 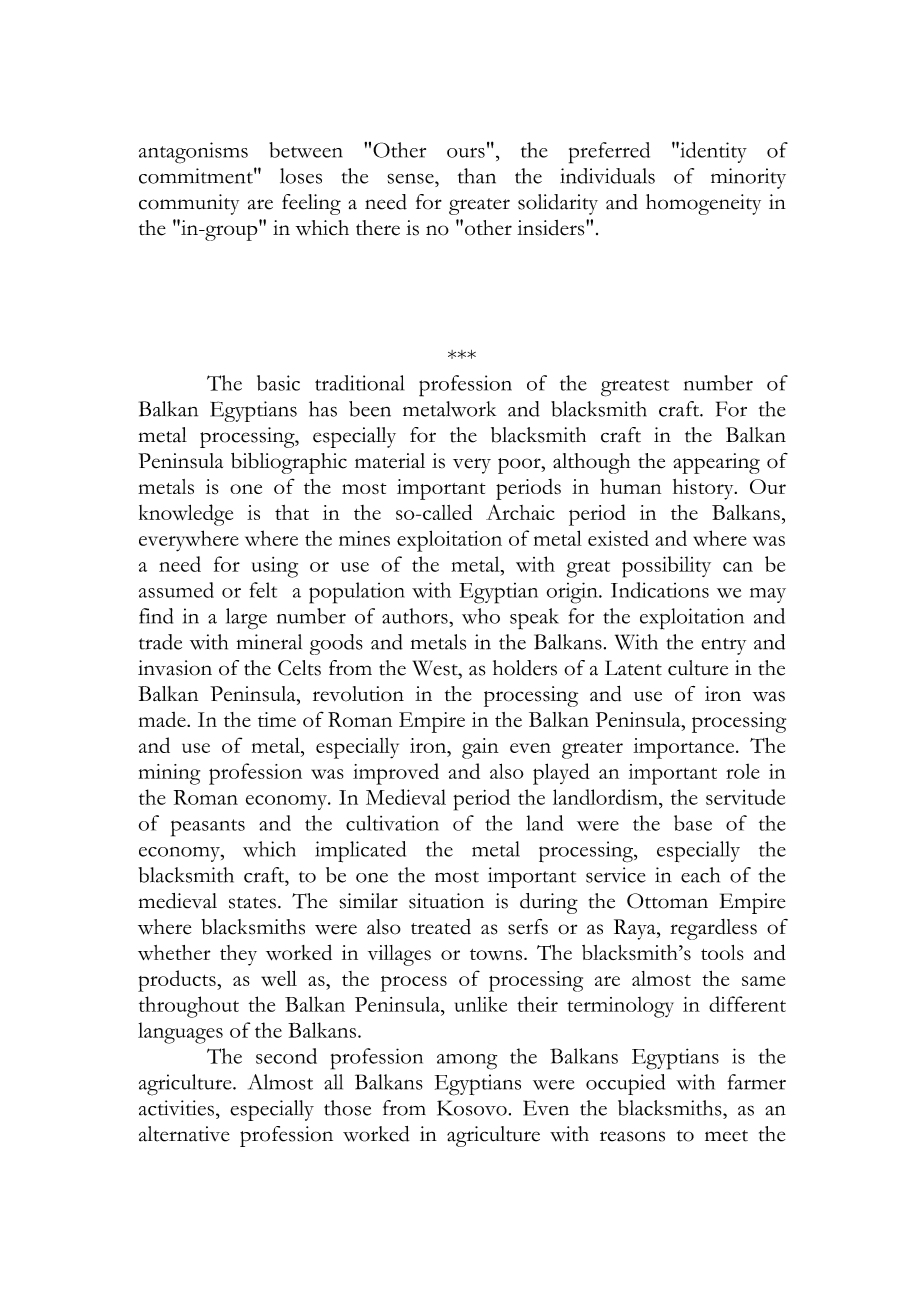 What do you see at coordinates (472, 1108) in the screenshot?
I see `Kosovo` at bounding box center [472, 1108].
